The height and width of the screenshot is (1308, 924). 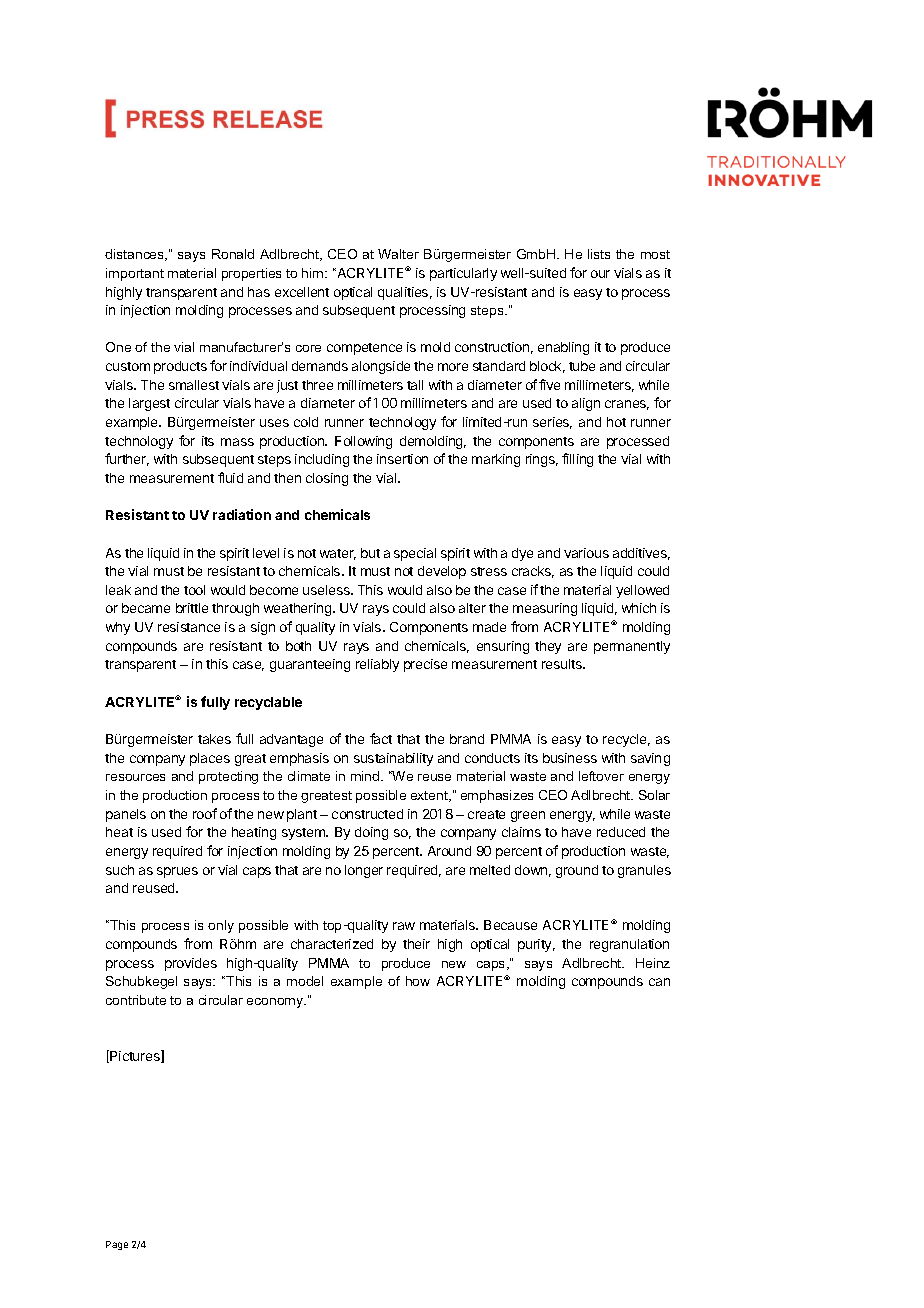 I want to click on important, so click(x=135, y=274).
